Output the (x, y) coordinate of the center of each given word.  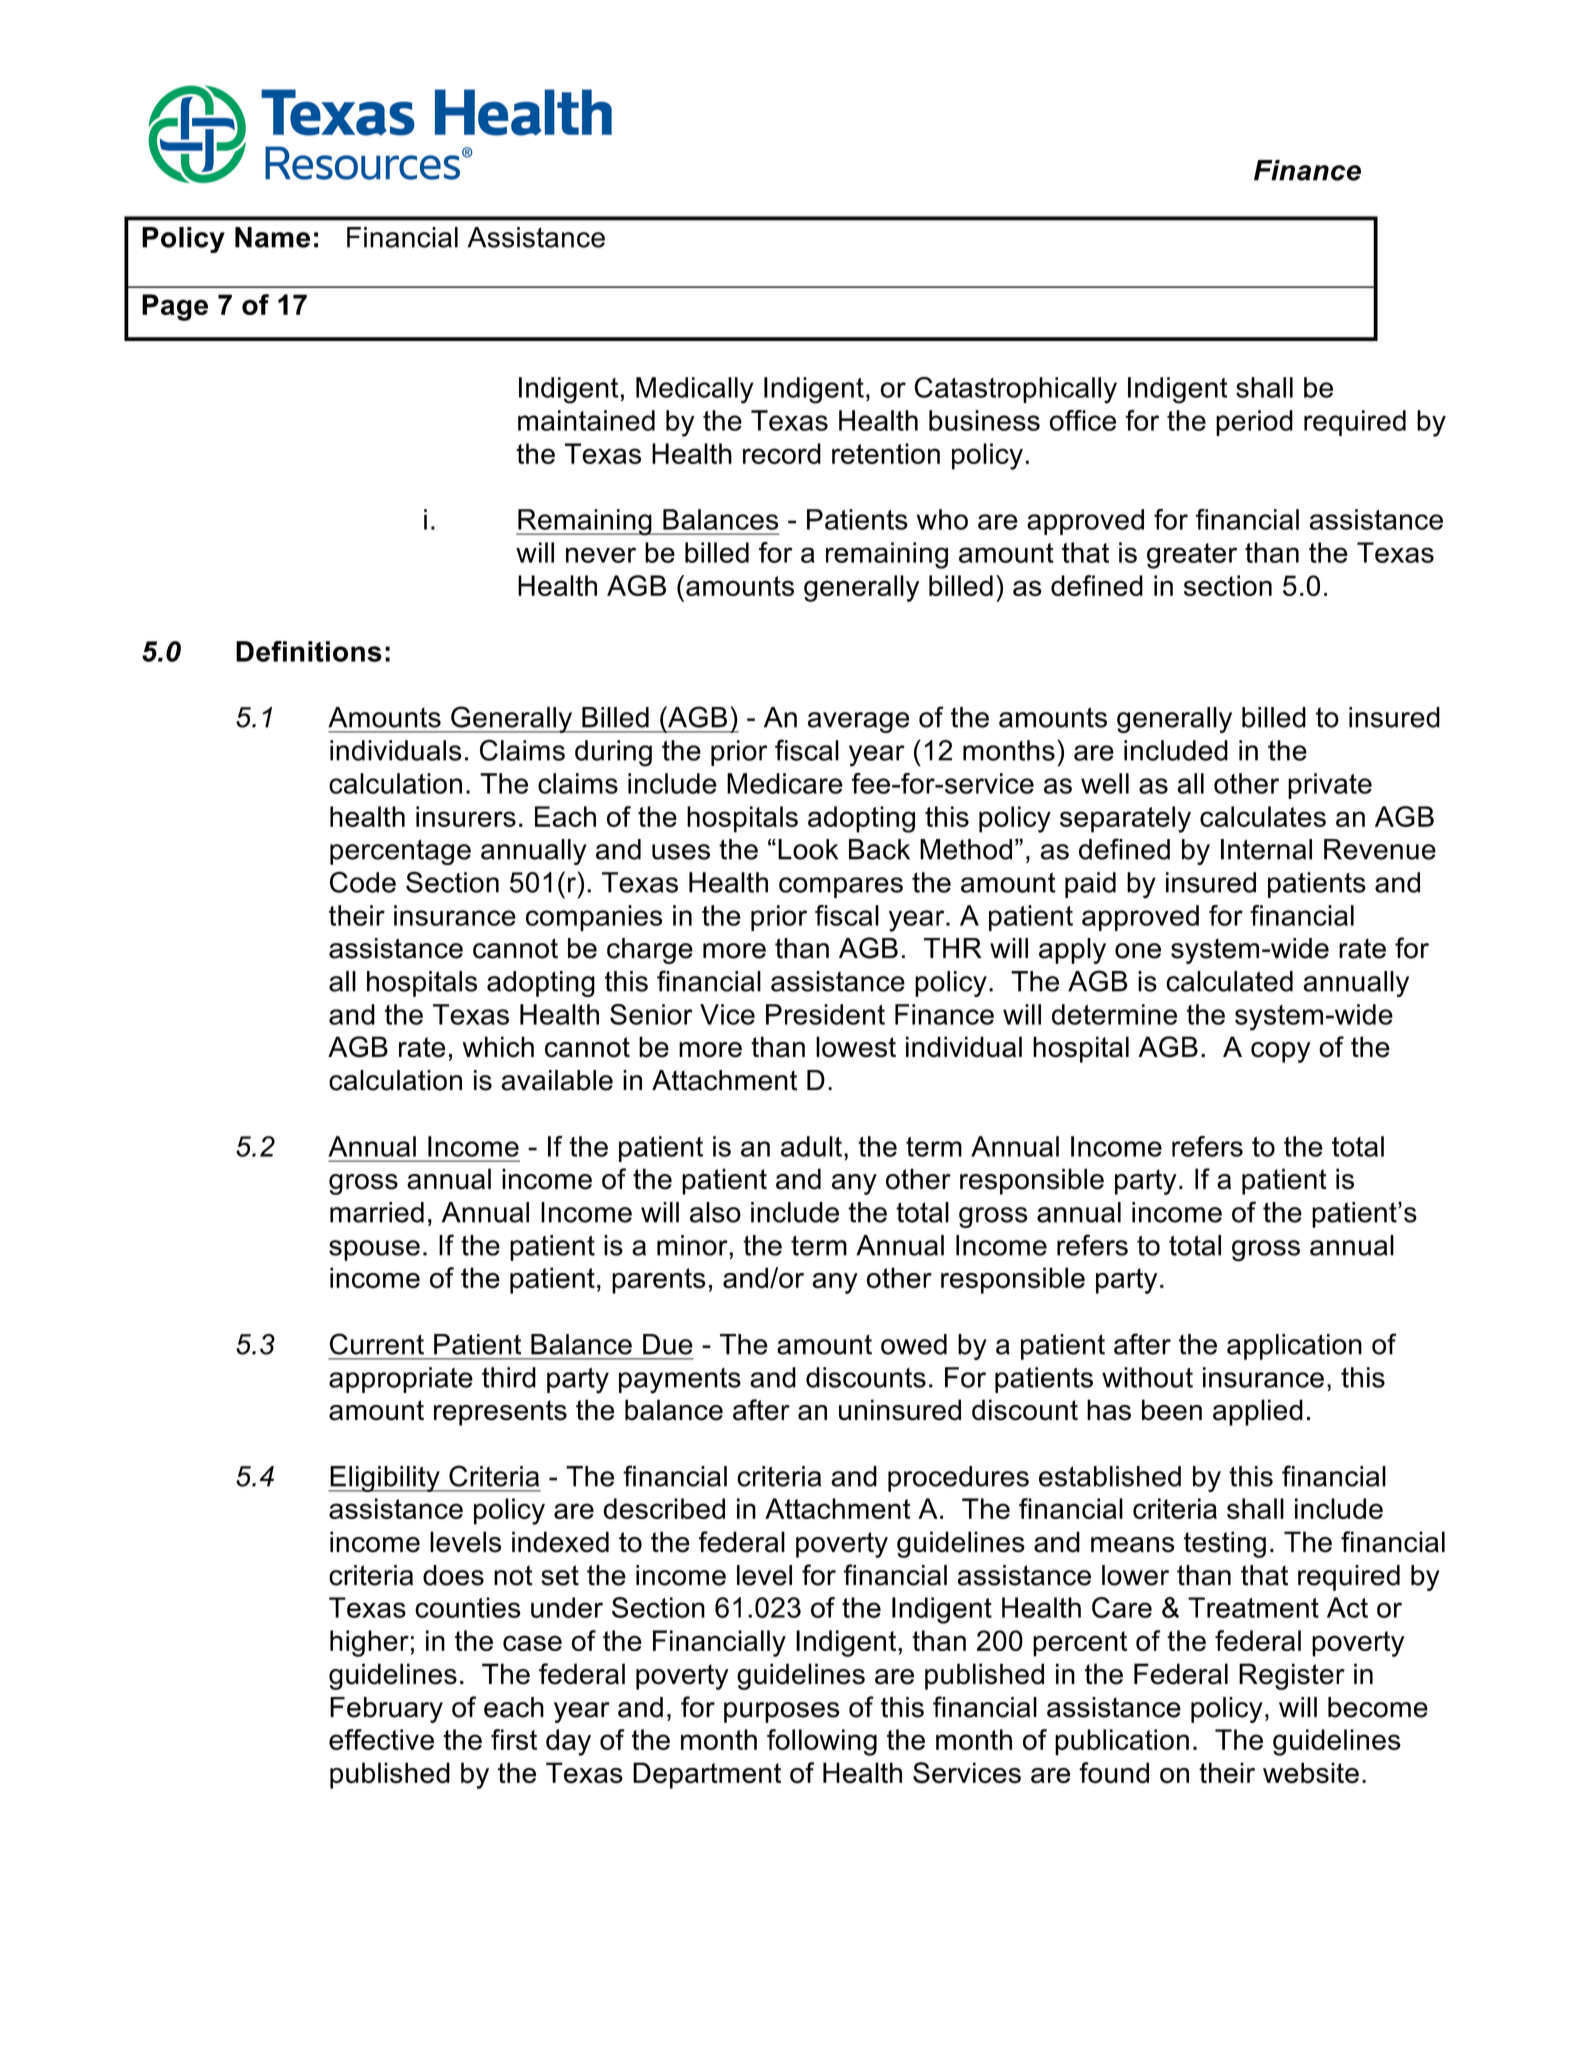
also (715, 1212)
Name (272, 237)
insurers (466, 816)
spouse (374, 1250)
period (1254, 423)
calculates (1263, 816)
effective (381, 1739)
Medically (695, 390)
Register (1292, 1676)
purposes (782, 1712)
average (858, 722)
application (1294, 1347)
